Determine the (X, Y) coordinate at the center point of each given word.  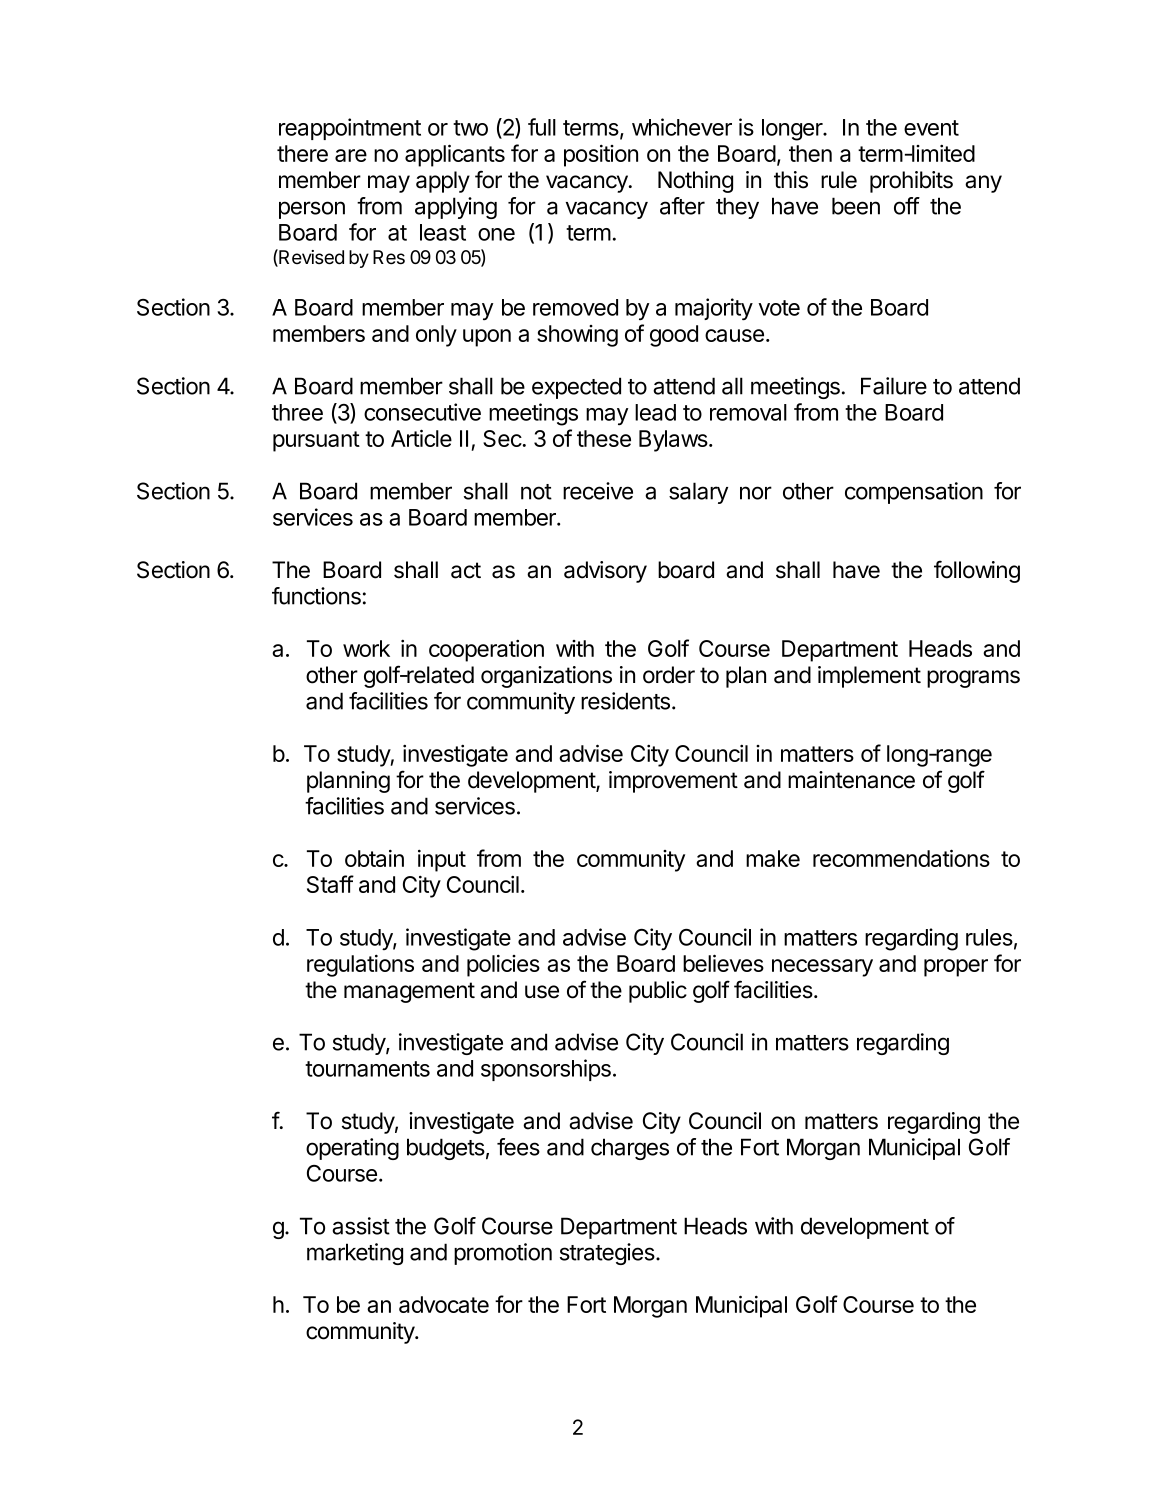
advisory (605, 572)
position (601, 155)
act (466, 570)
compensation (914, 493)
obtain (374, 858)
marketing (355, 1254)
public (658, 992)
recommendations (901, 858)
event (931, 128)
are (351, 155)
